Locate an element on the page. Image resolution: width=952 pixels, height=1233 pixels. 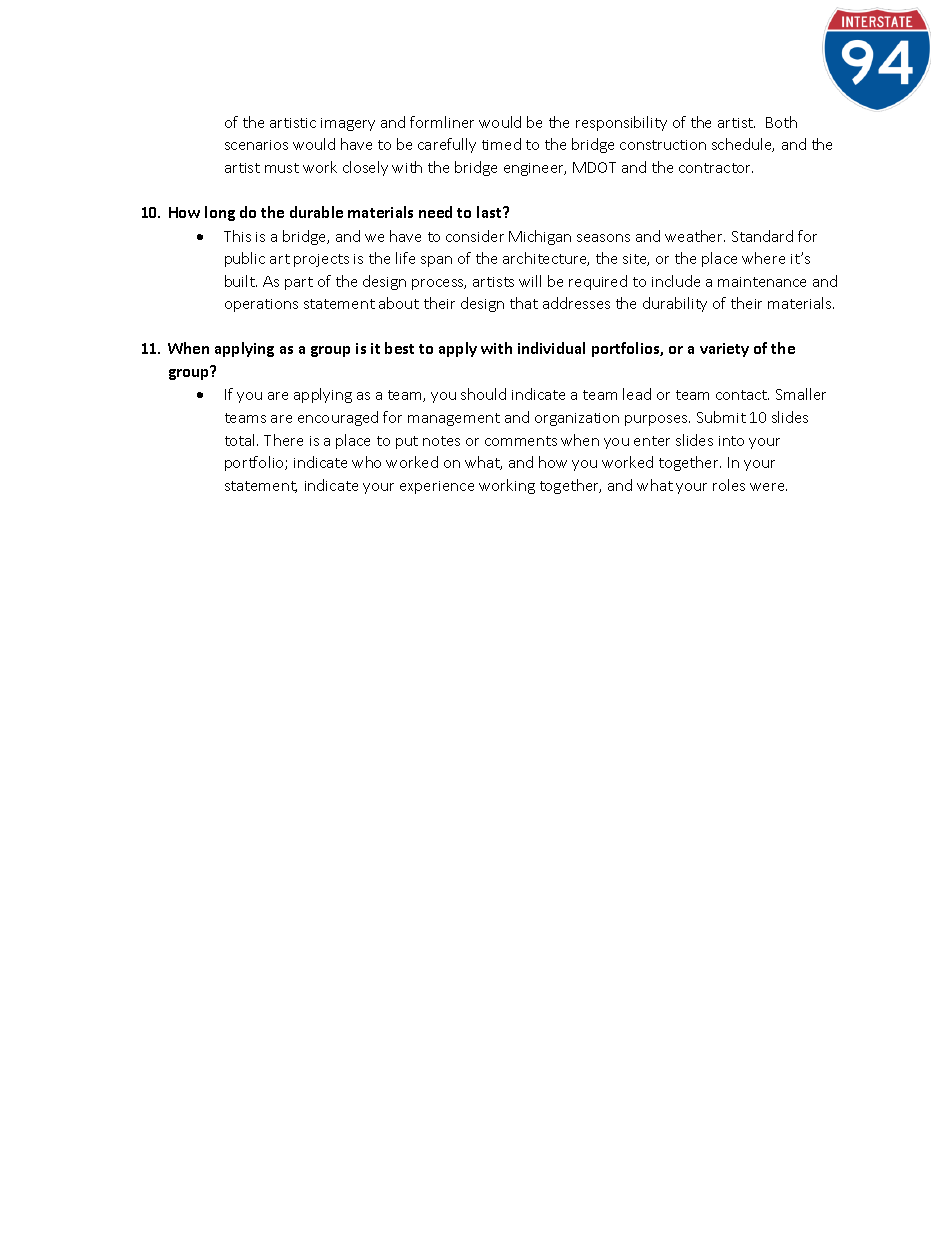
timed is located at coordinates (501, 144).
